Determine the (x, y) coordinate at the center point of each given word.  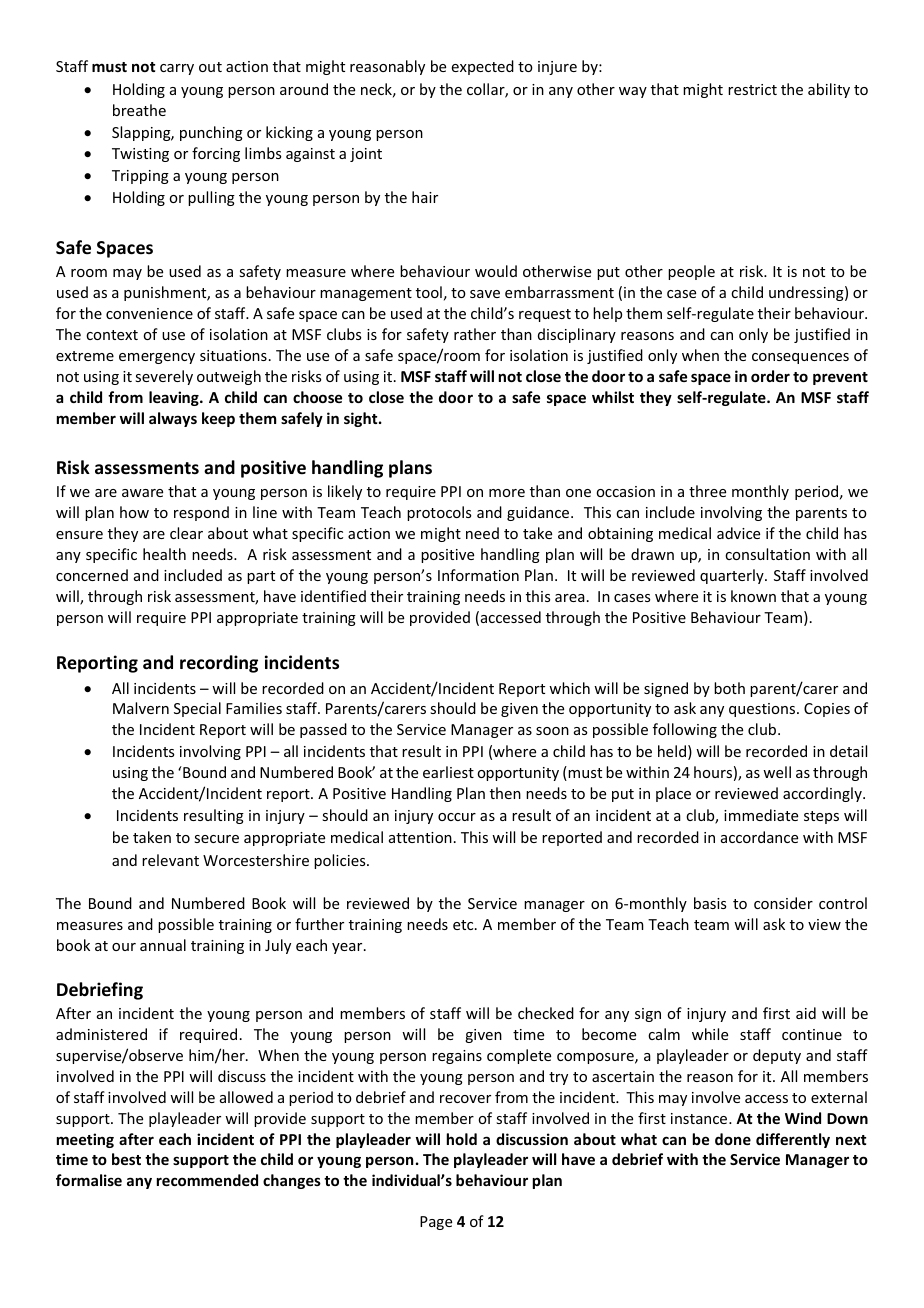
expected (483, 67)
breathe (139, 110)
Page (436, 1223)
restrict (752, 89)
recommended (207, 1180)
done (733, 1139)
